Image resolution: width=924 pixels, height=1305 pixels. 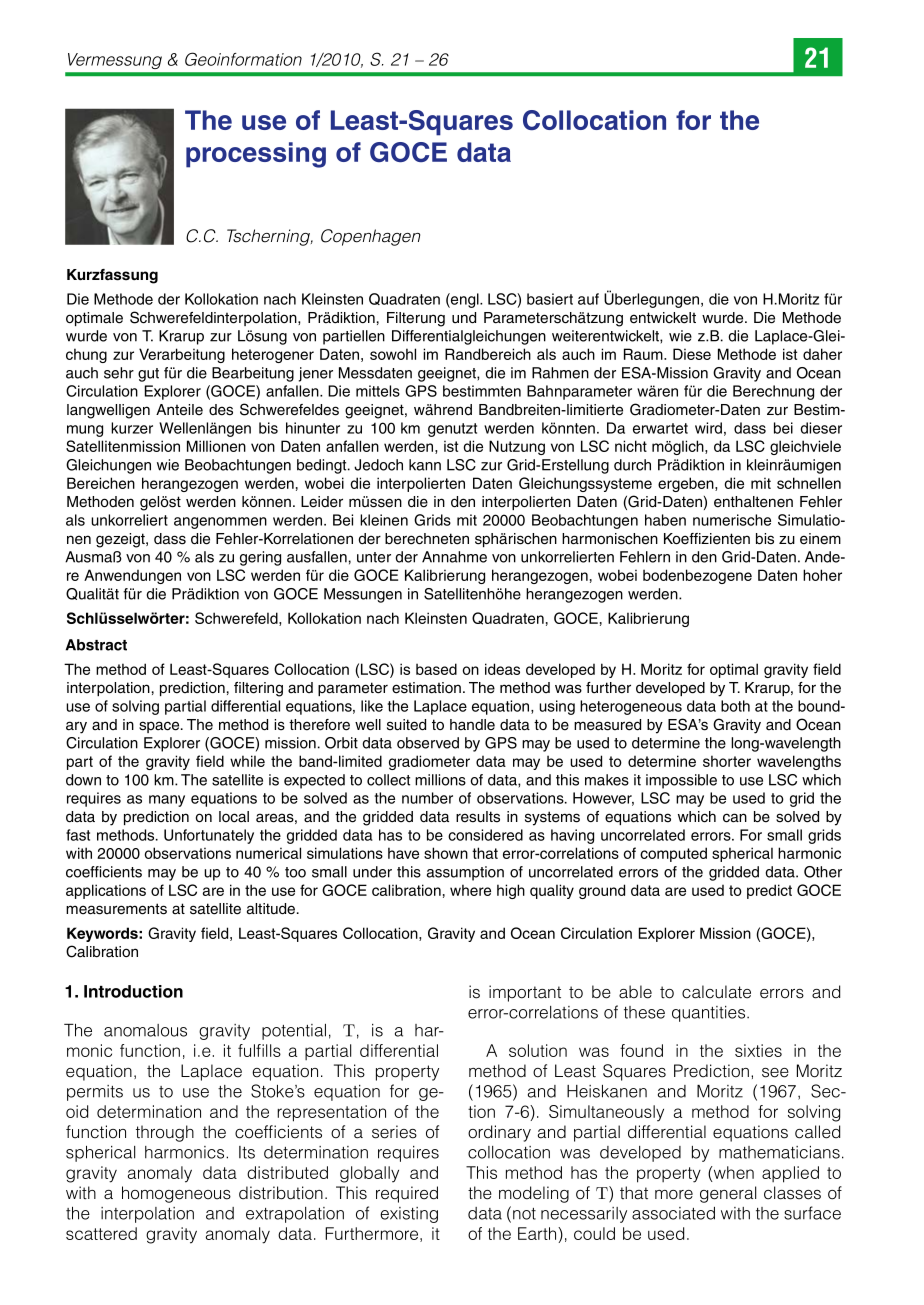 I want to click on gut, so click(x=148, y=375).
